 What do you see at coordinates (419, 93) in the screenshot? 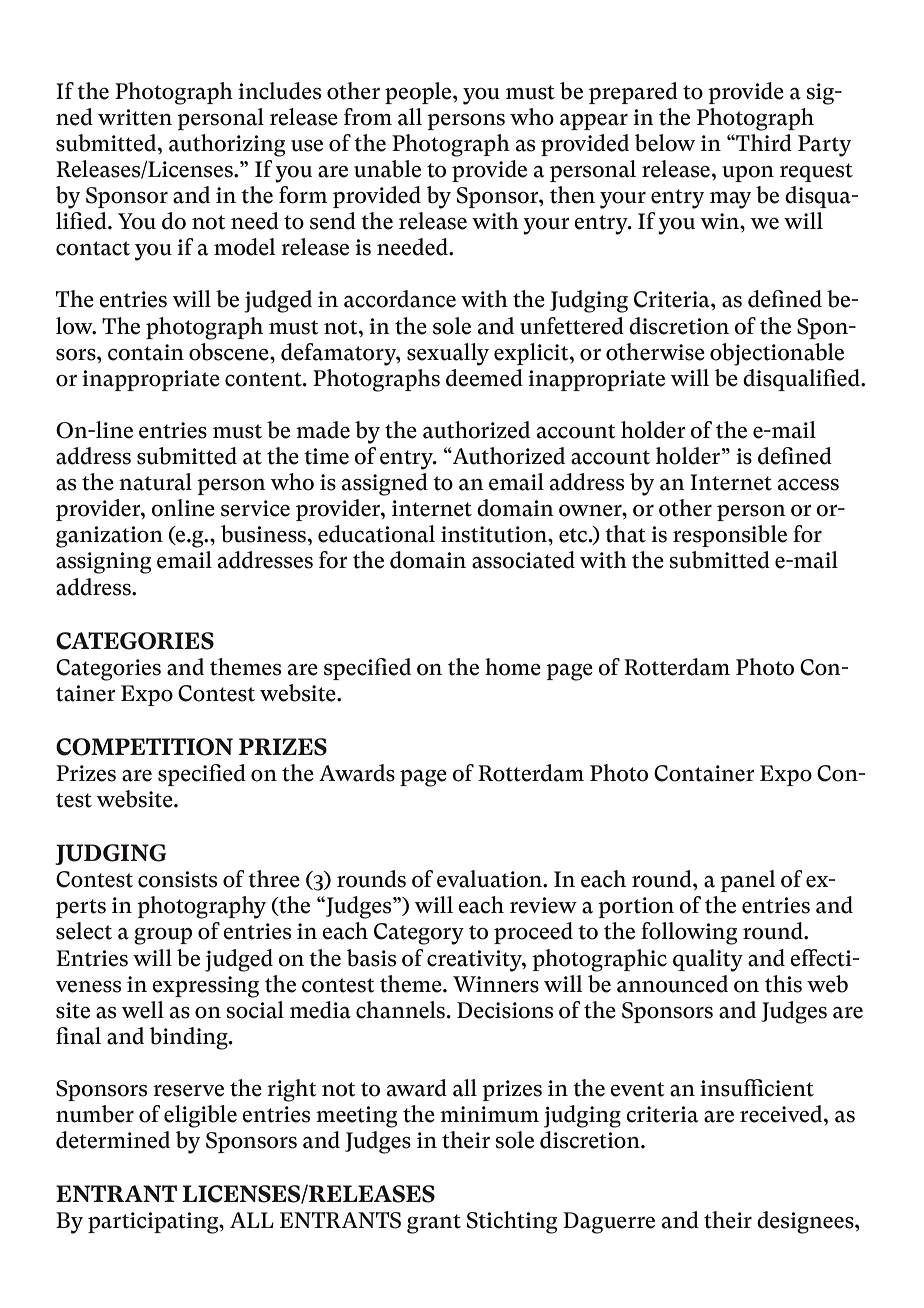
I see `people` at bounding box center [419, 93].
